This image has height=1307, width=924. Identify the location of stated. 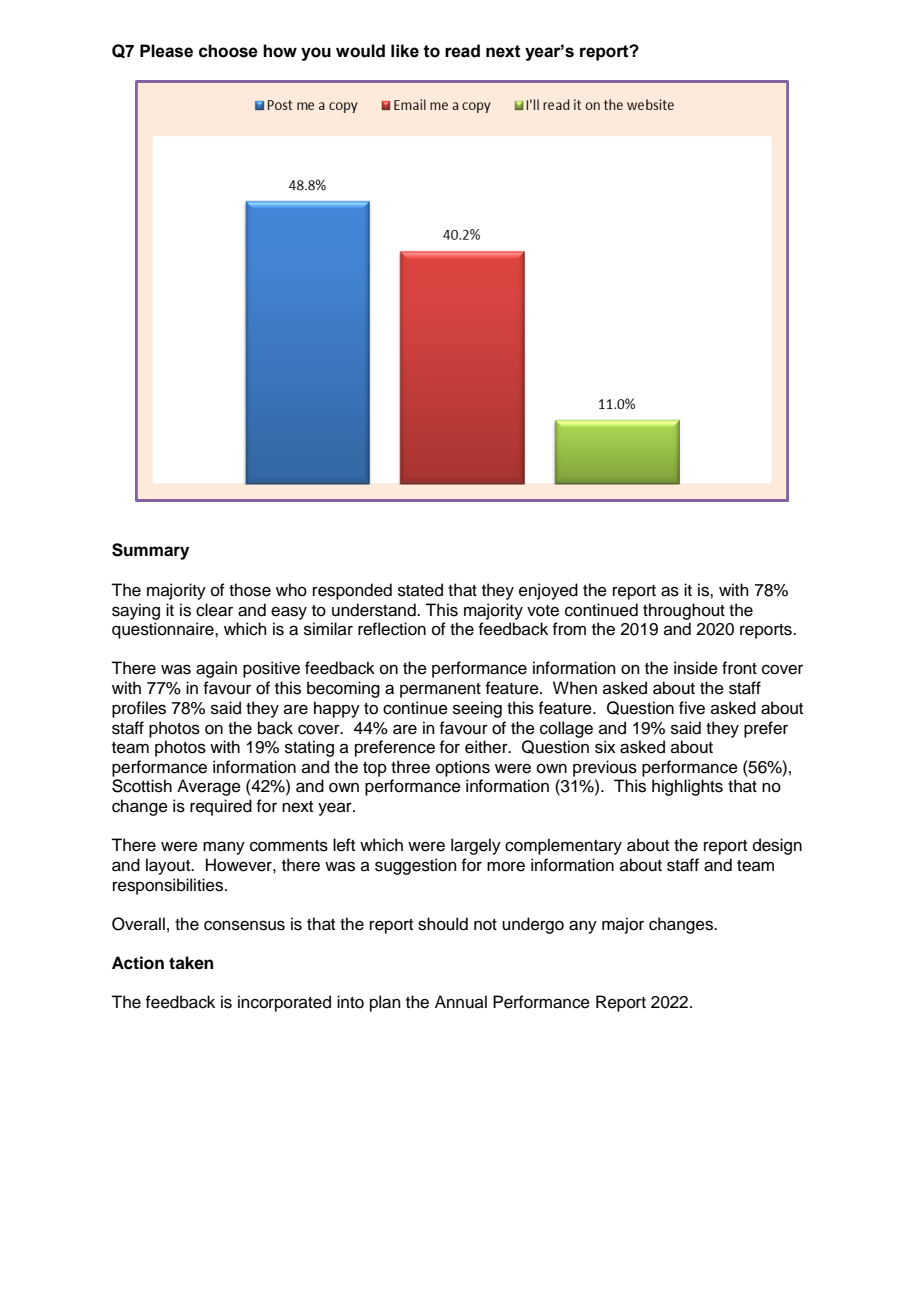
(420, 590).
